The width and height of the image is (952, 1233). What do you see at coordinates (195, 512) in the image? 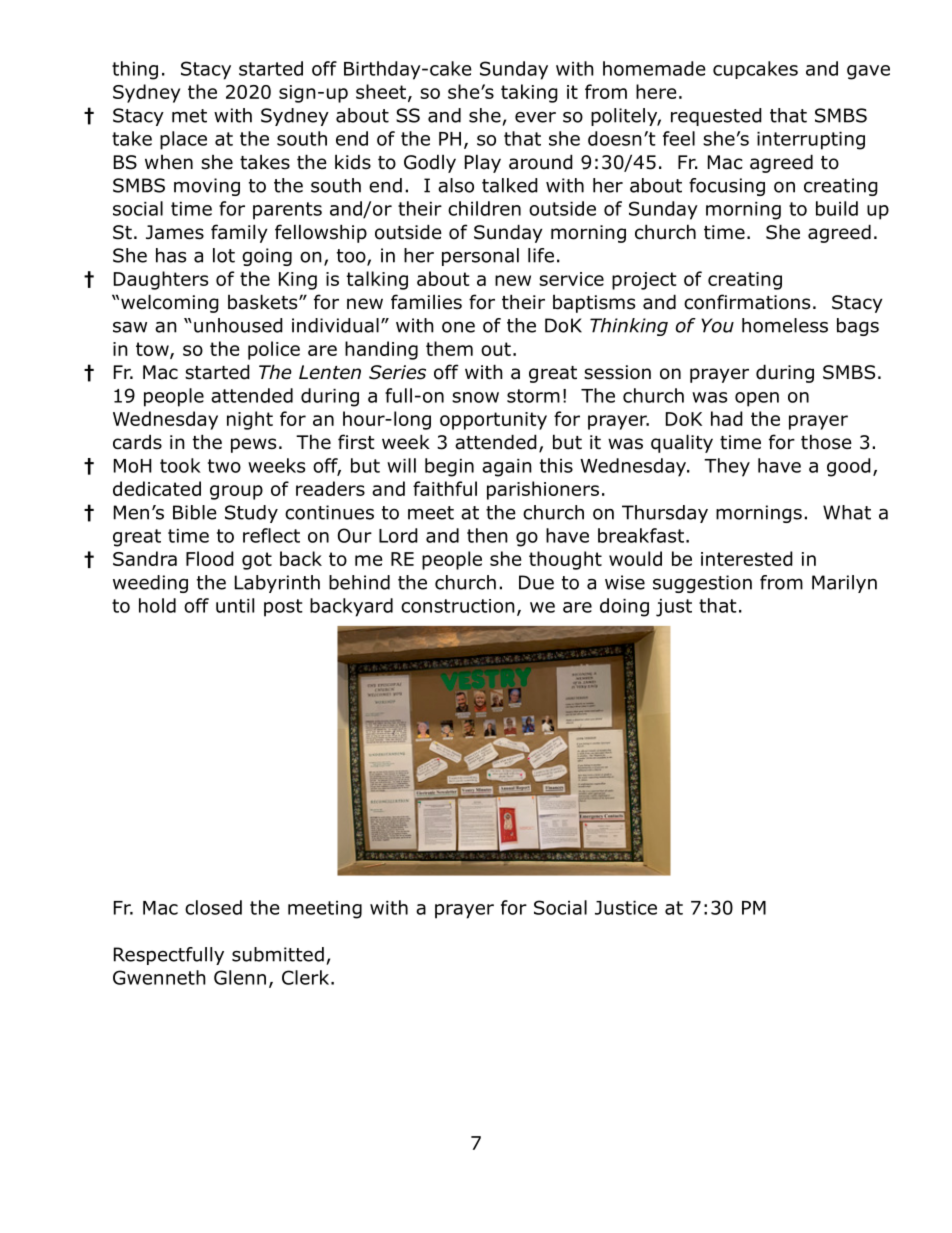
I see `Bible` at bounding box center [195, 512].
